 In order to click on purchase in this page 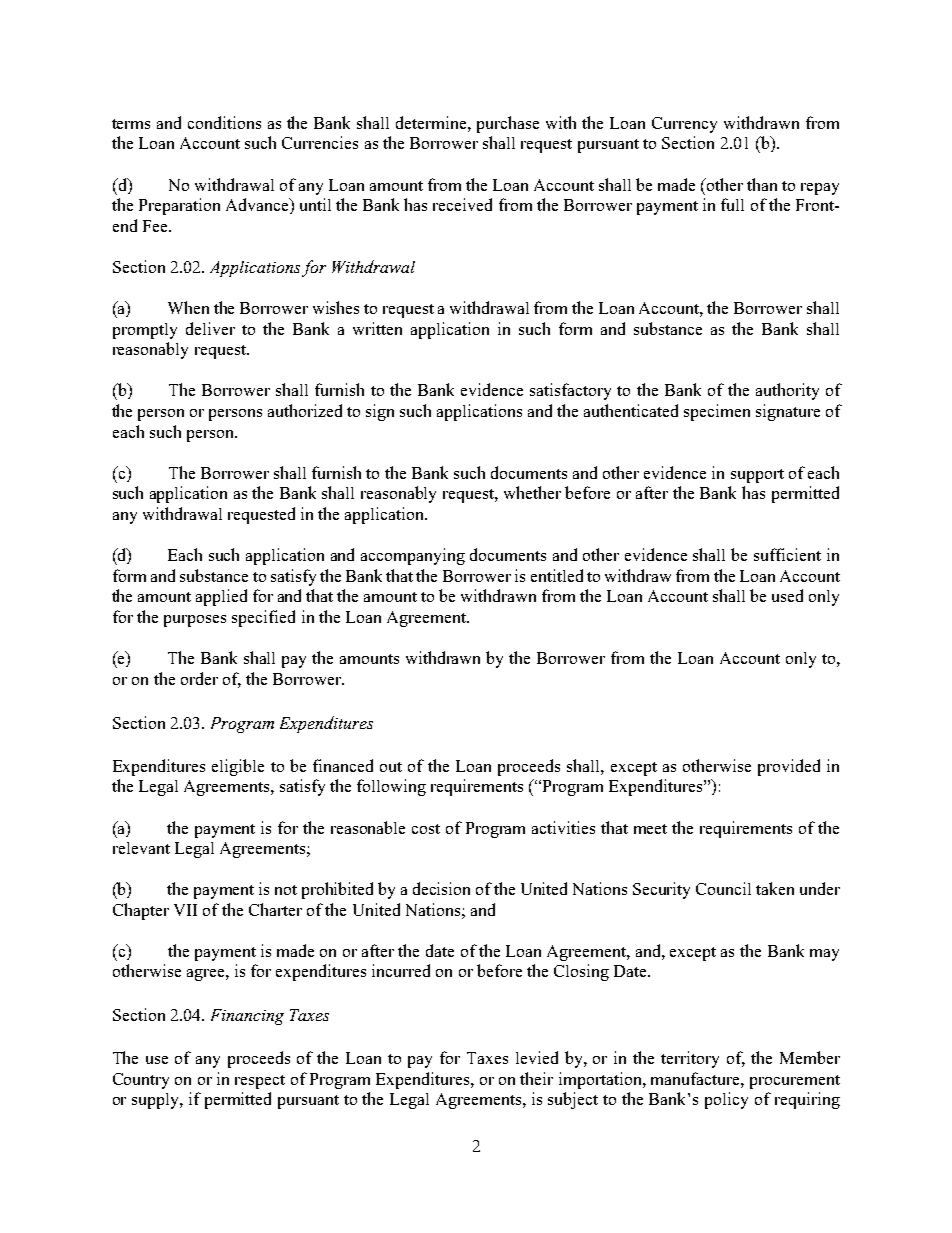, I will do `click(508, 124)`.
